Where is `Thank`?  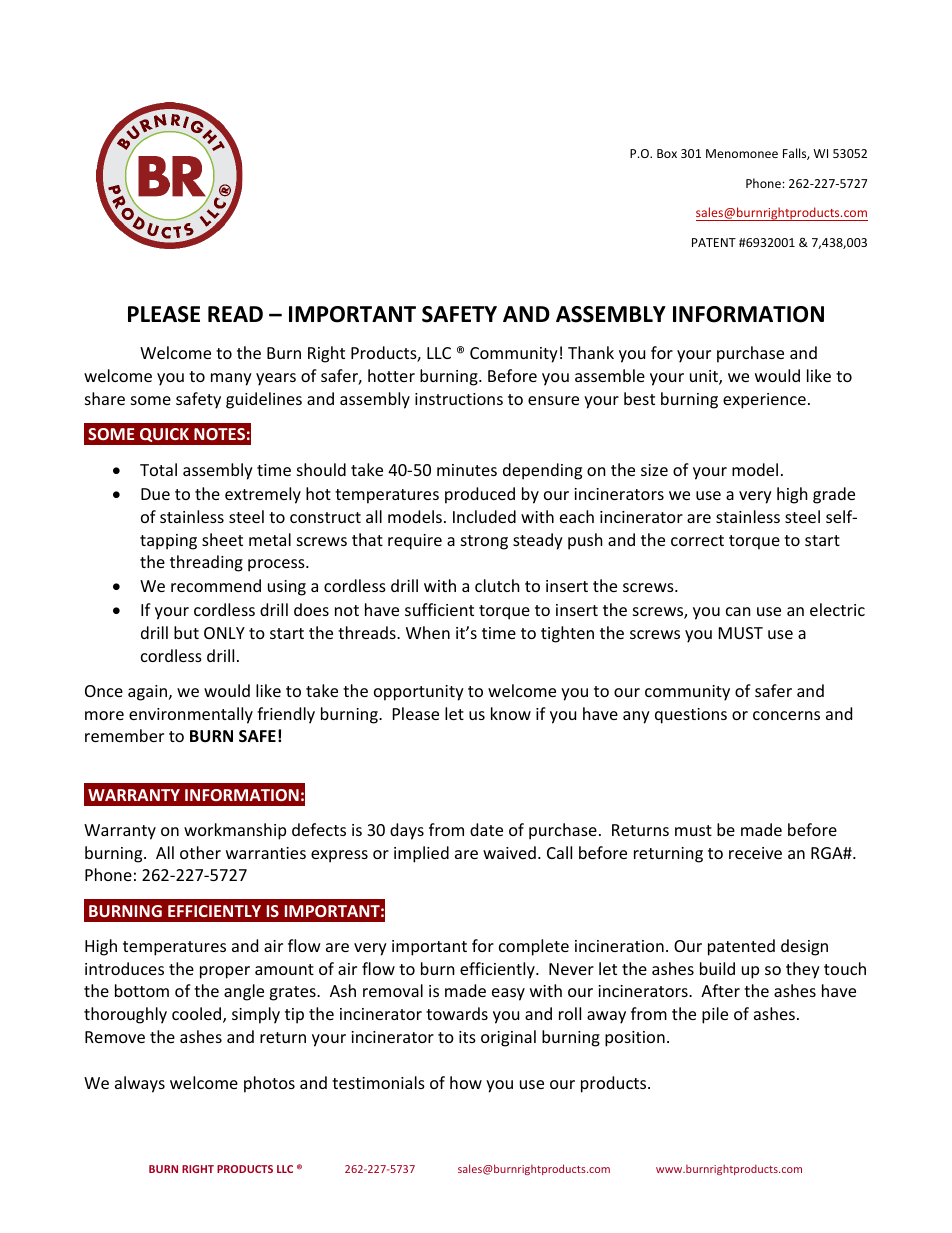
Thank is located at coordinates (591, 352).
